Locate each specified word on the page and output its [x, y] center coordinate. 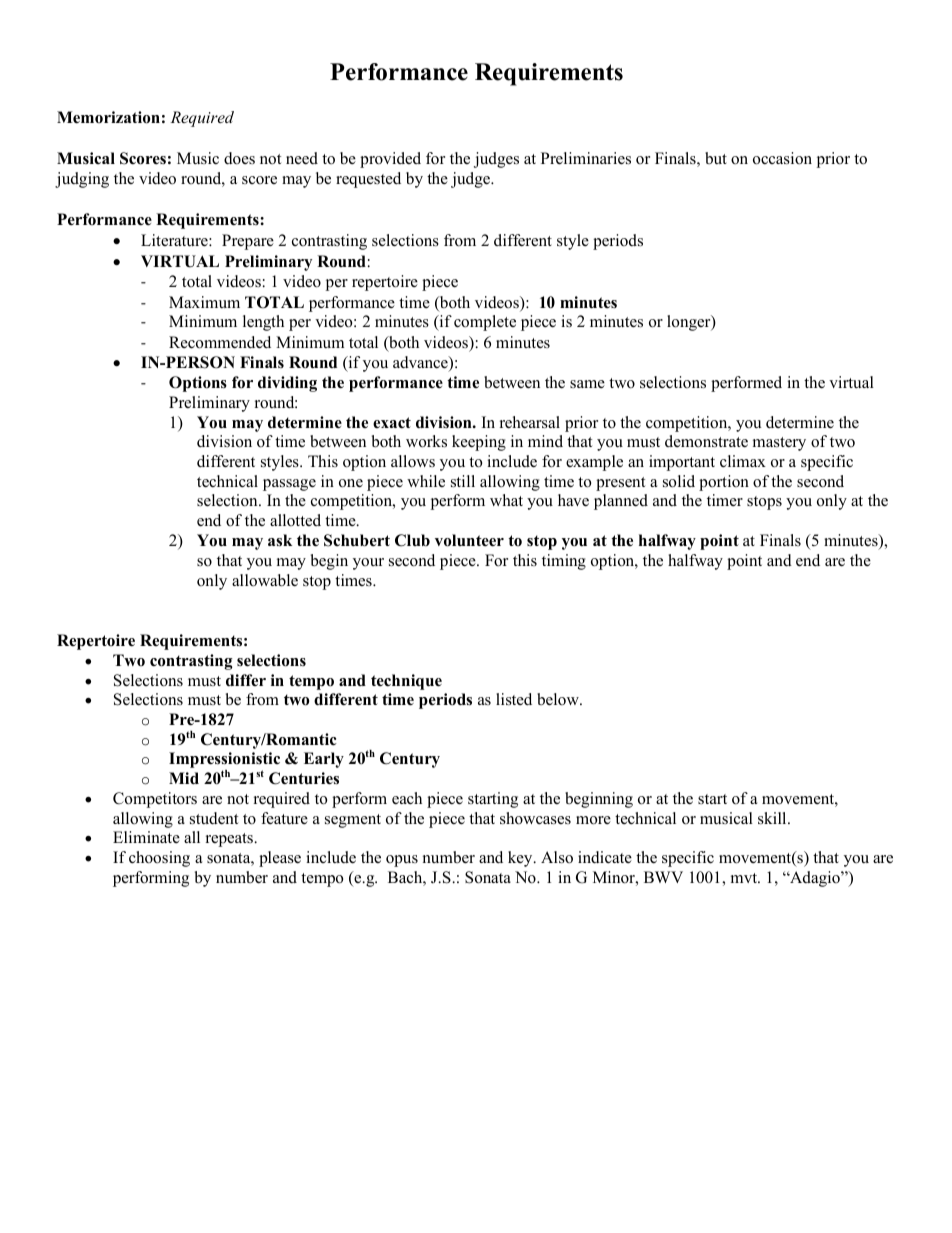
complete [485, 323]
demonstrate [706, 441]
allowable [265, 580]
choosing [159, 859]
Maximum [204, 302]
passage [289, 485]
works [426, 441]
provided [390, 160]
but [716, 158]
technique [406, 682]
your [368, 564]
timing [564, 562]
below [559, 699]
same [587, 384]
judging [82, 180]
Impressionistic [224, 761]
